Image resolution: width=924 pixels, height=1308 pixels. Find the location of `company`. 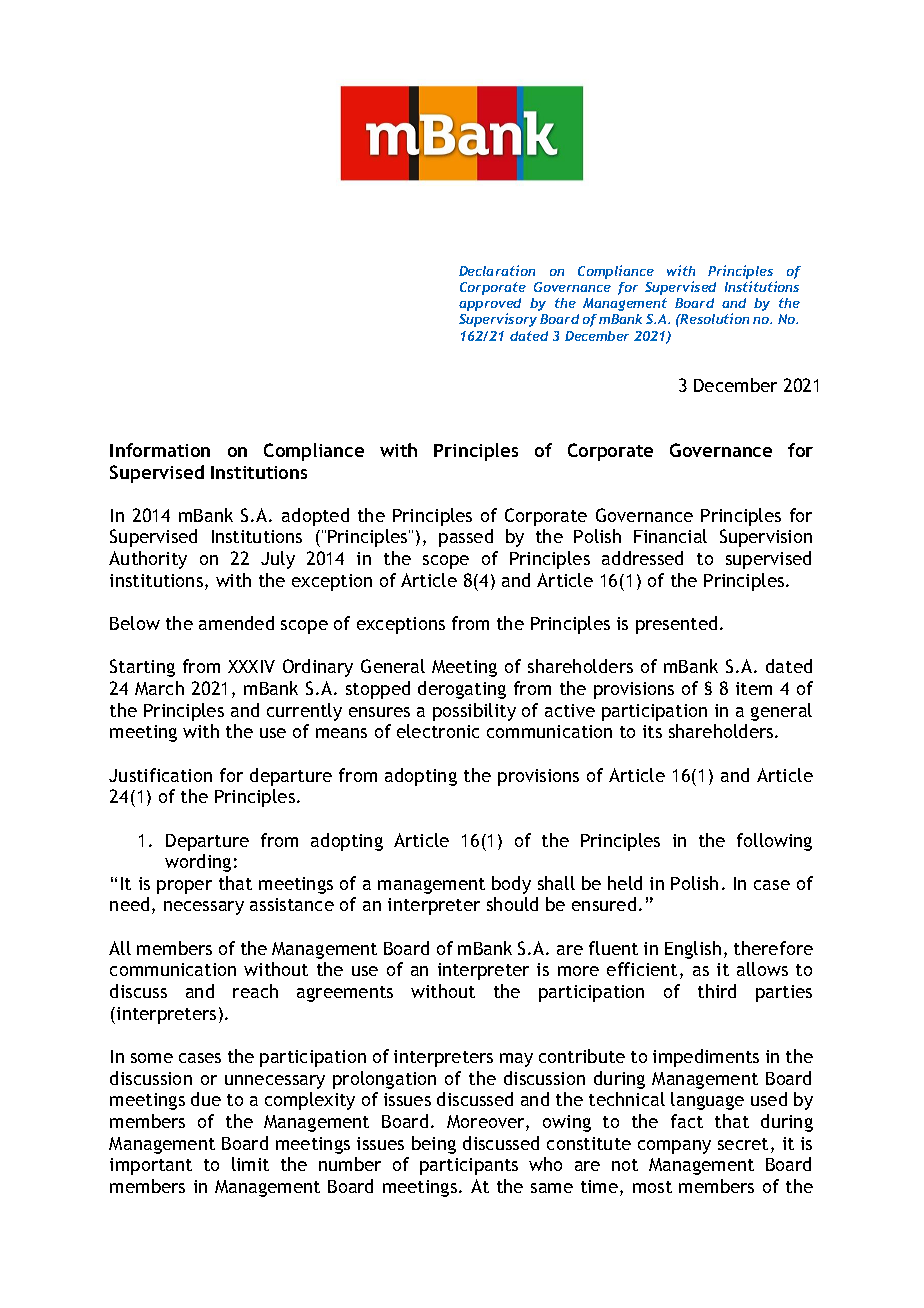

company is located at coordinates (674, 1147).
